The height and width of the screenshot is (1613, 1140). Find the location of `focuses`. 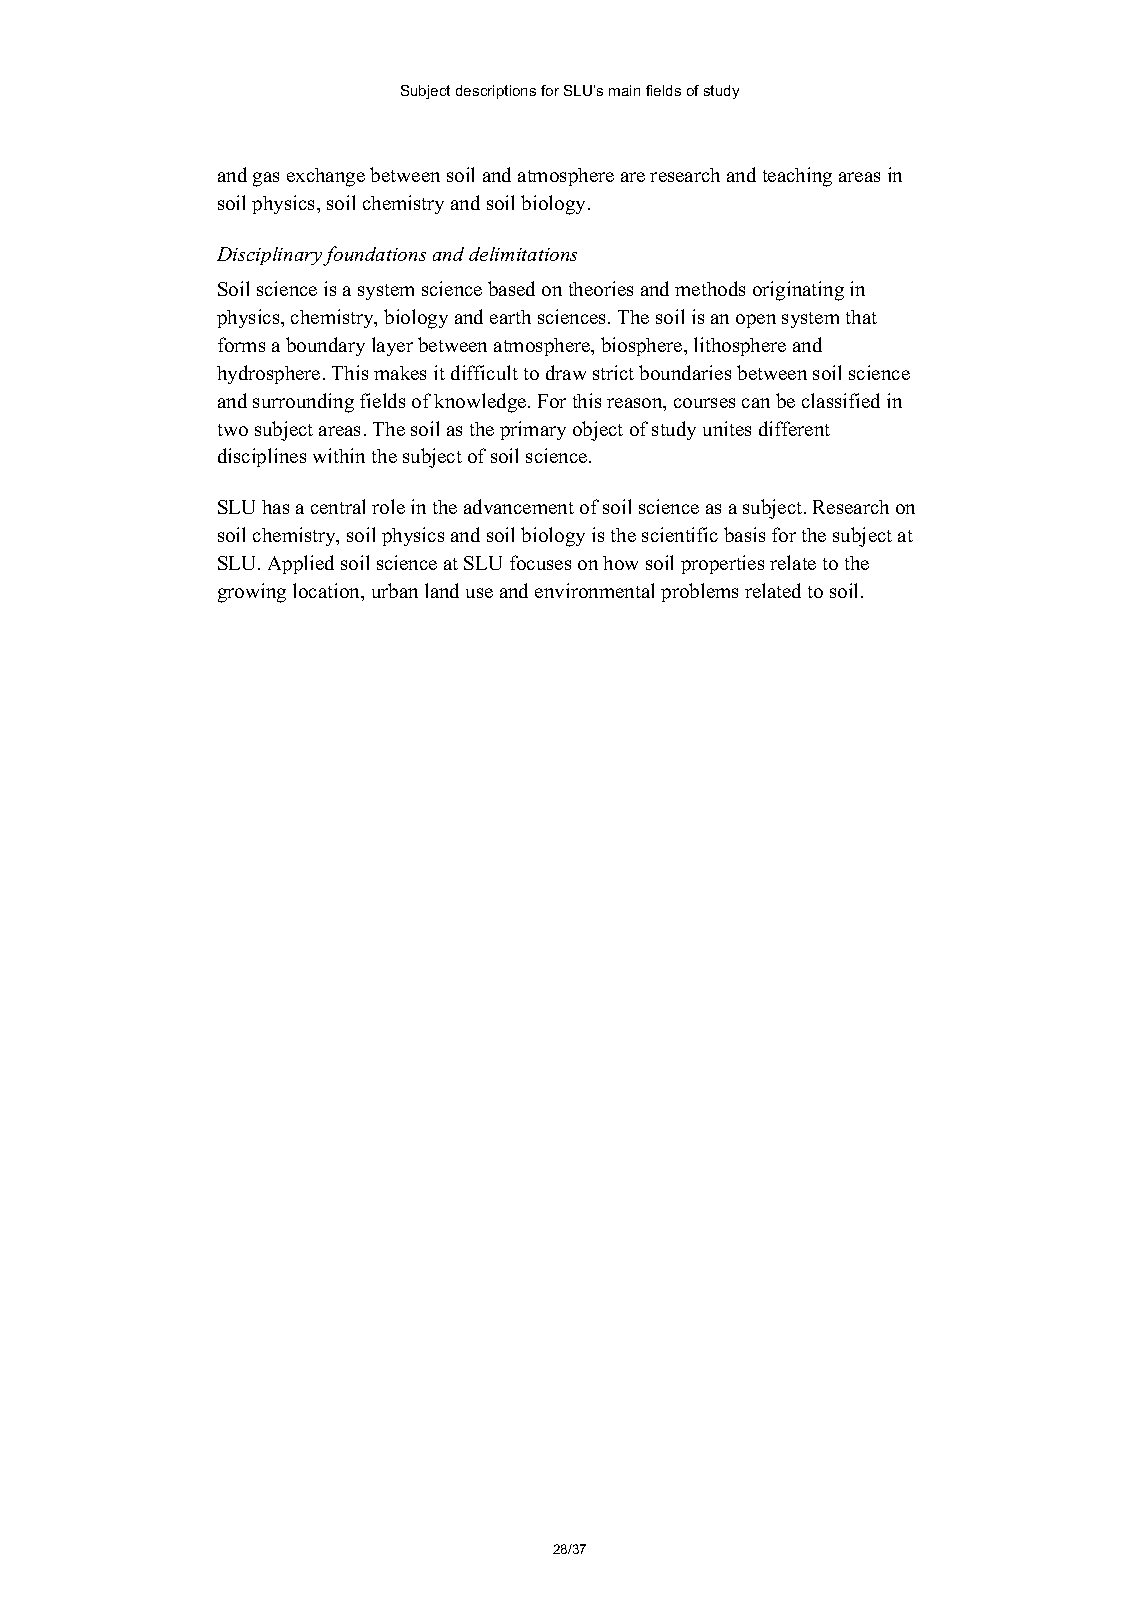

focuses is located at coordinates (540, 562).
